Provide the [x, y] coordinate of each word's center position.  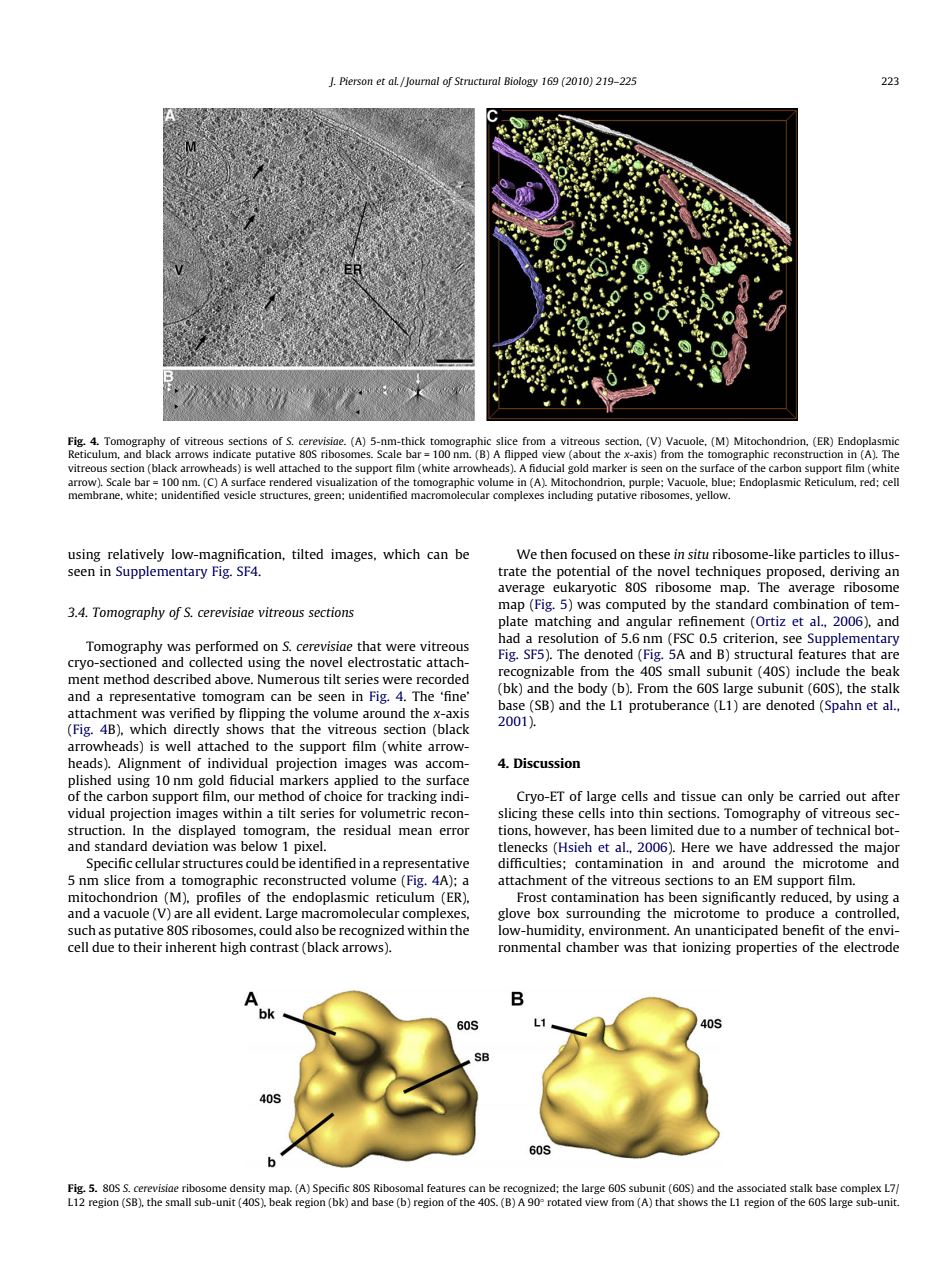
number [774, 830]
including [570, 496]
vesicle [240, 495]
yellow [713, 496]
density [247, 1189]
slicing [517, 814]
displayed [207, 831]
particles [824, 555]
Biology [521, 82]
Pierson [356, 81]
